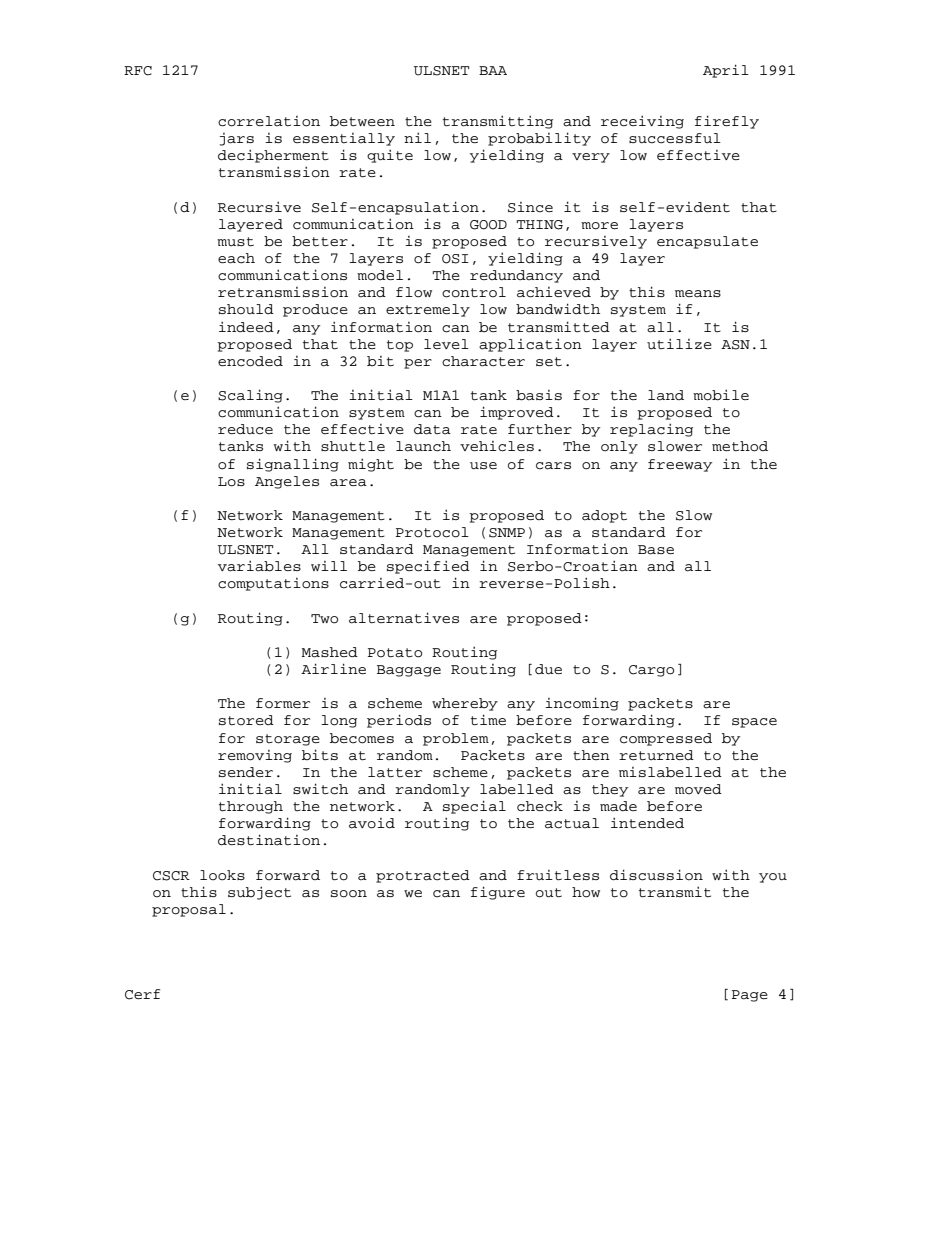  Describe the element at coordinates (432, 532) in the screenshot. I see `Protocol` at that location.
